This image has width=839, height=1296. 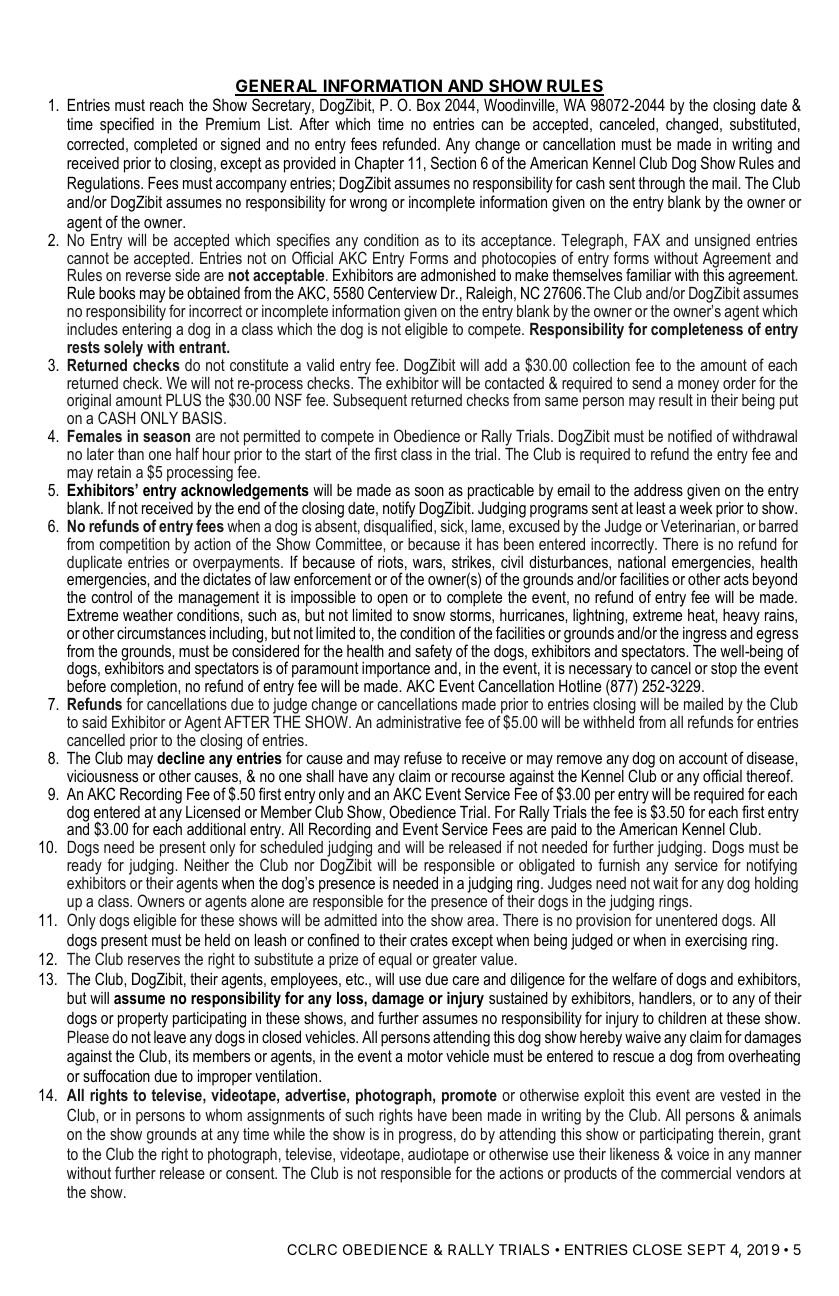 What do you see at coordinates (135, 546) in the image?
I see `competition` at bounding box center [135, 546].
